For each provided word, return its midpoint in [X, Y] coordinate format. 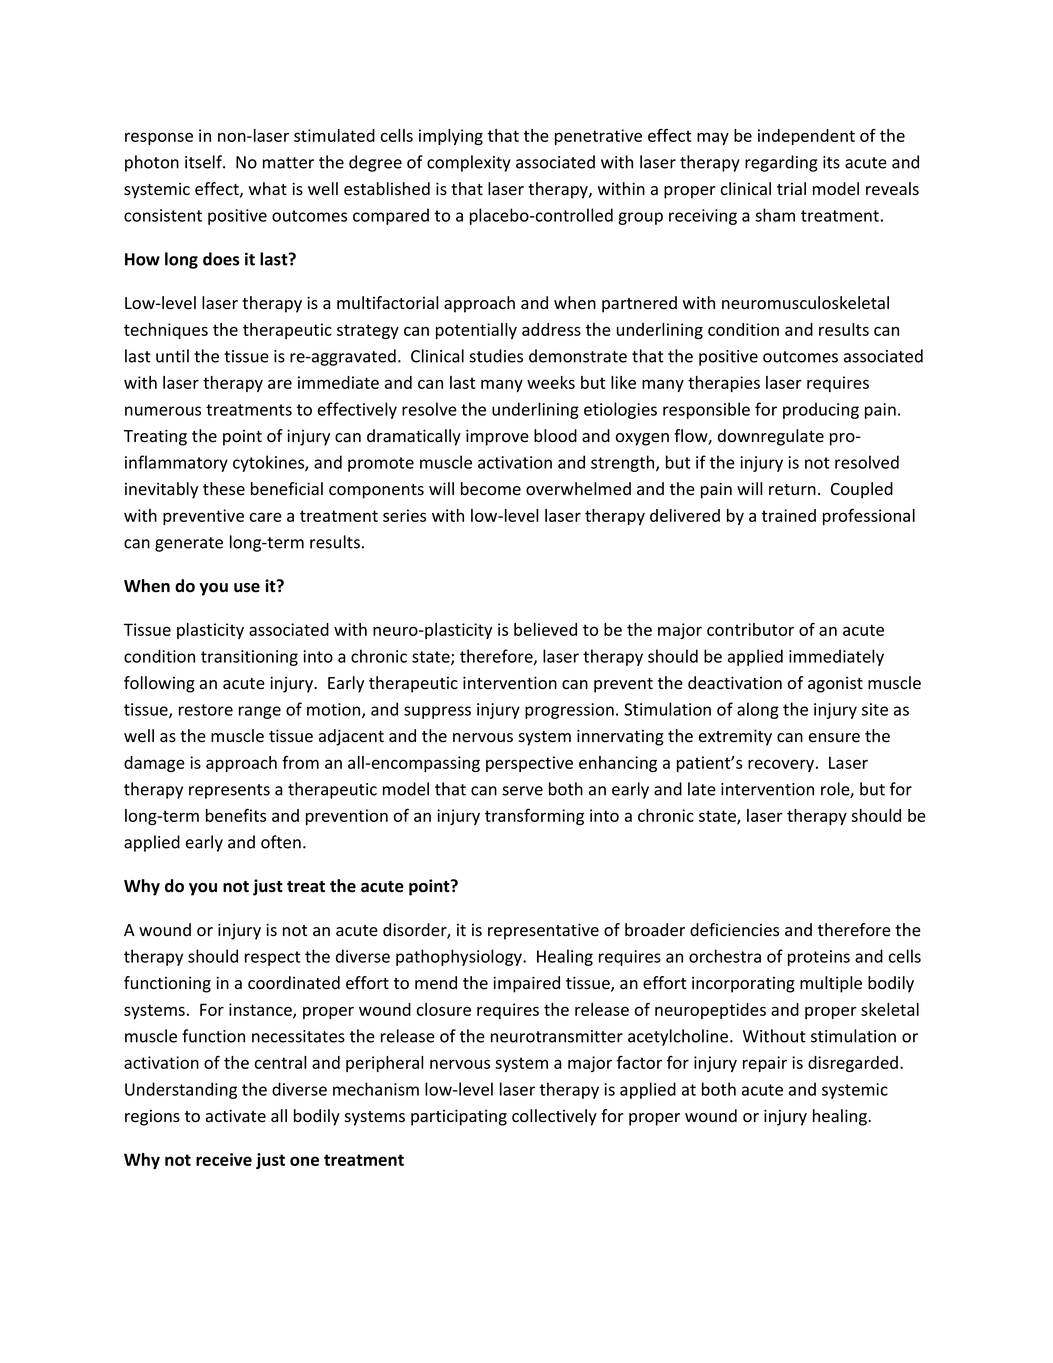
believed [545, 629]
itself [204, 162]
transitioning [249, 658]
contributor [750, 629]
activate [236, 1116]
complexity [469, 163]
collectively [554, 1117]
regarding [781, 163]
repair [765, 1064]
